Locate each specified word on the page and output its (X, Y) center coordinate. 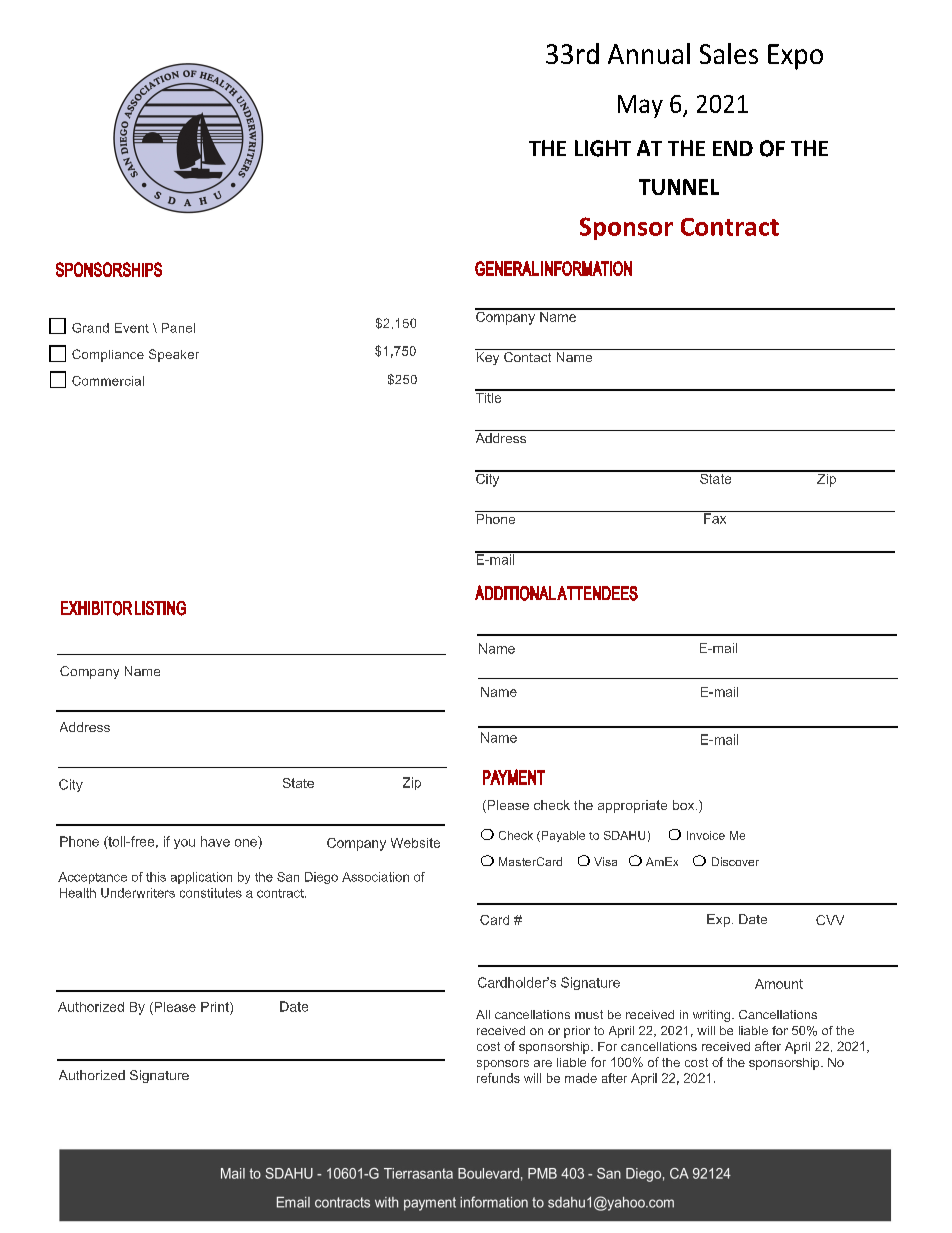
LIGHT (603, 148)
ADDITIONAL (515, 593)
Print (216, 1007)
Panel (178, 328)
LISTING (160, 608)
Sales (729, 53)
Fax (715, 517)
